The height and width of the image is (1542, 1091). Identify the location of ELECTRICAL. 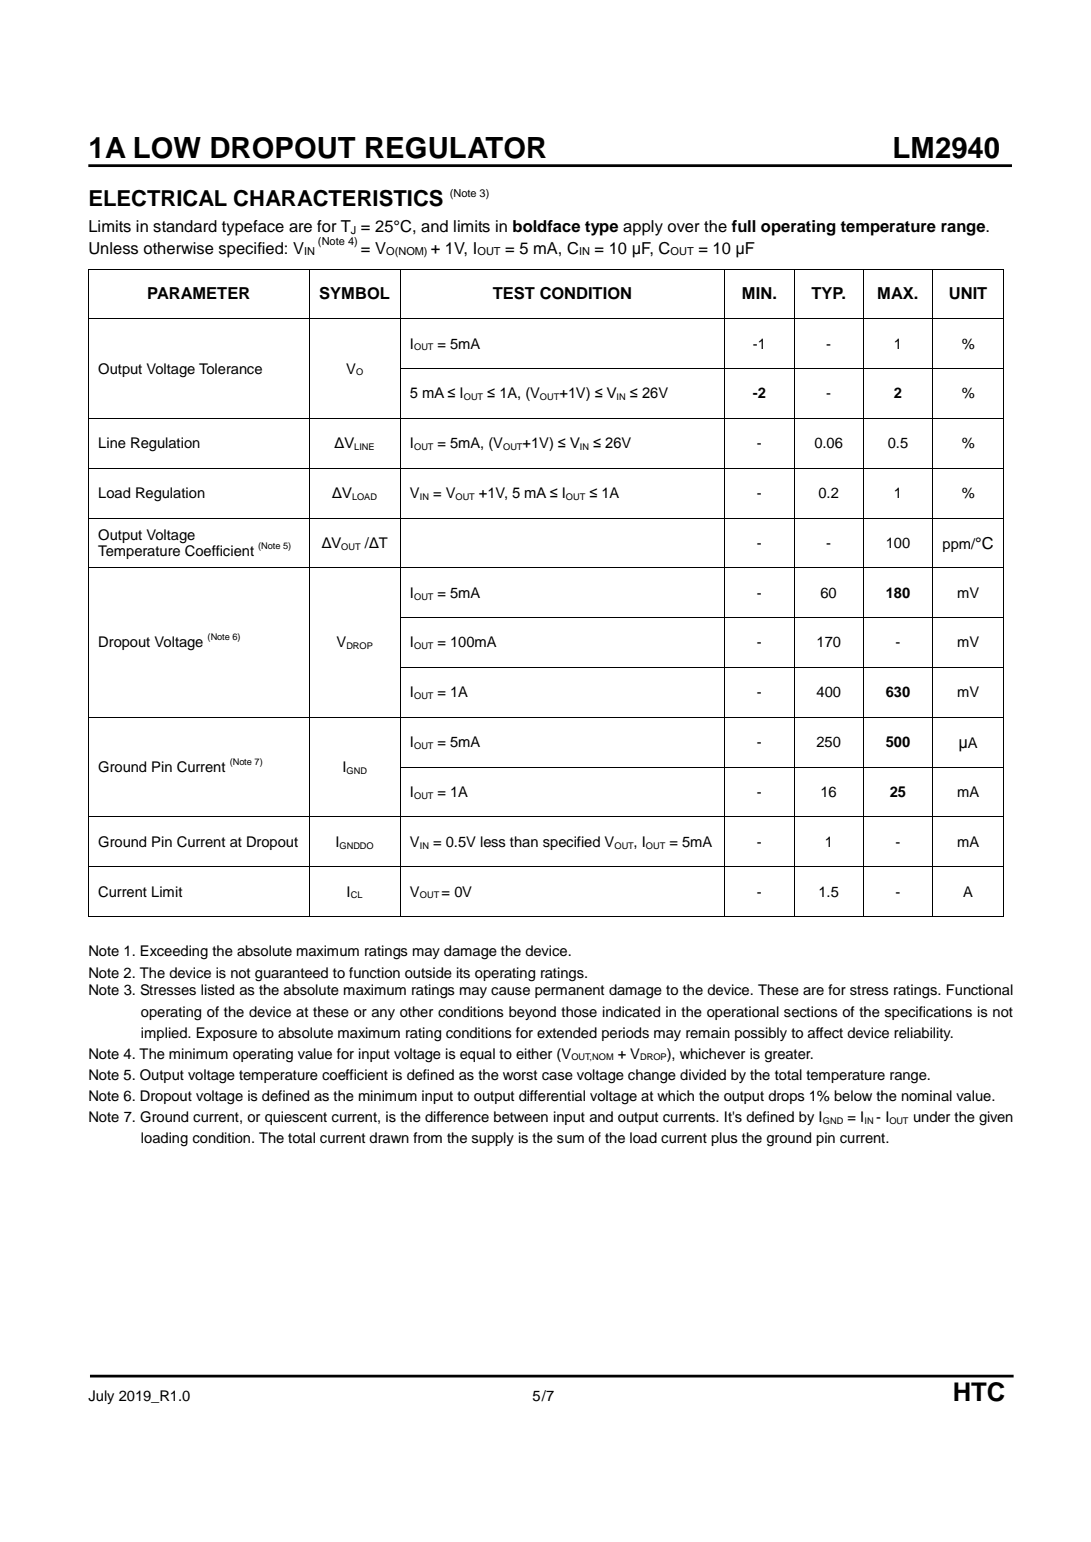
(158, 198).
